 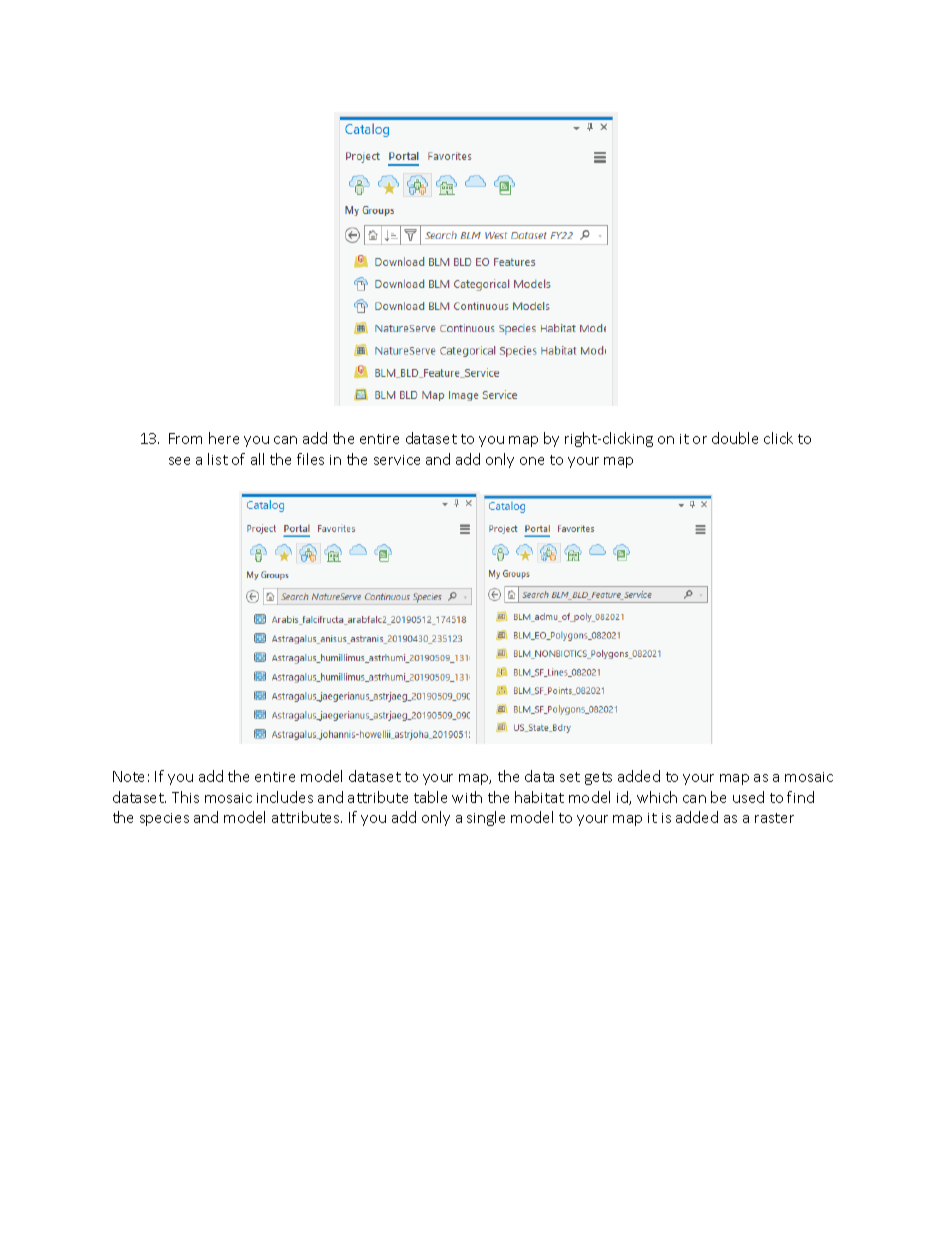 What do you see at coordinates (128, 776) in the document?
I see `Note` at bounding box center [128, 776].
